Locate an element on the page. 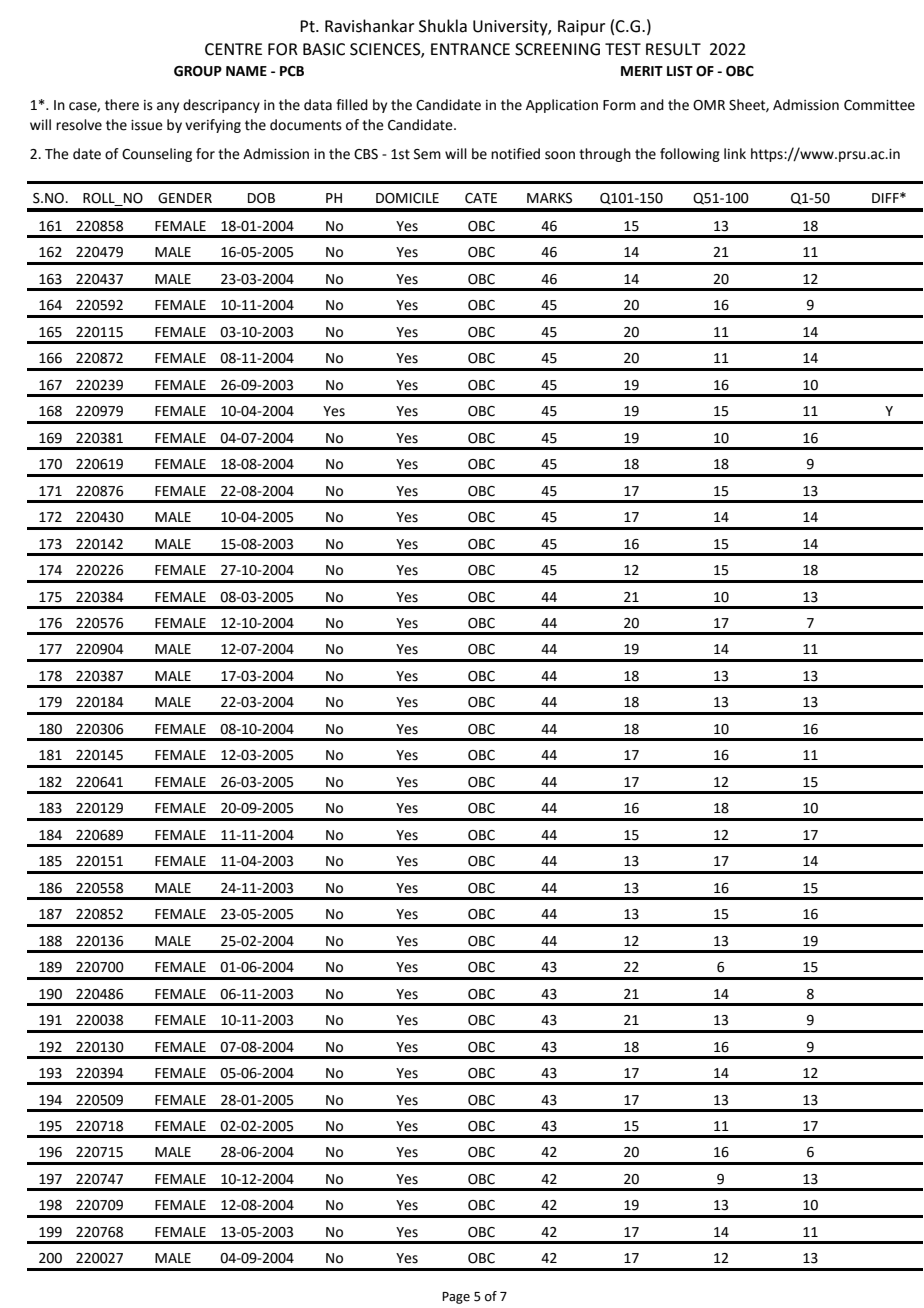  OMR is located at coordinates (709, 105).
